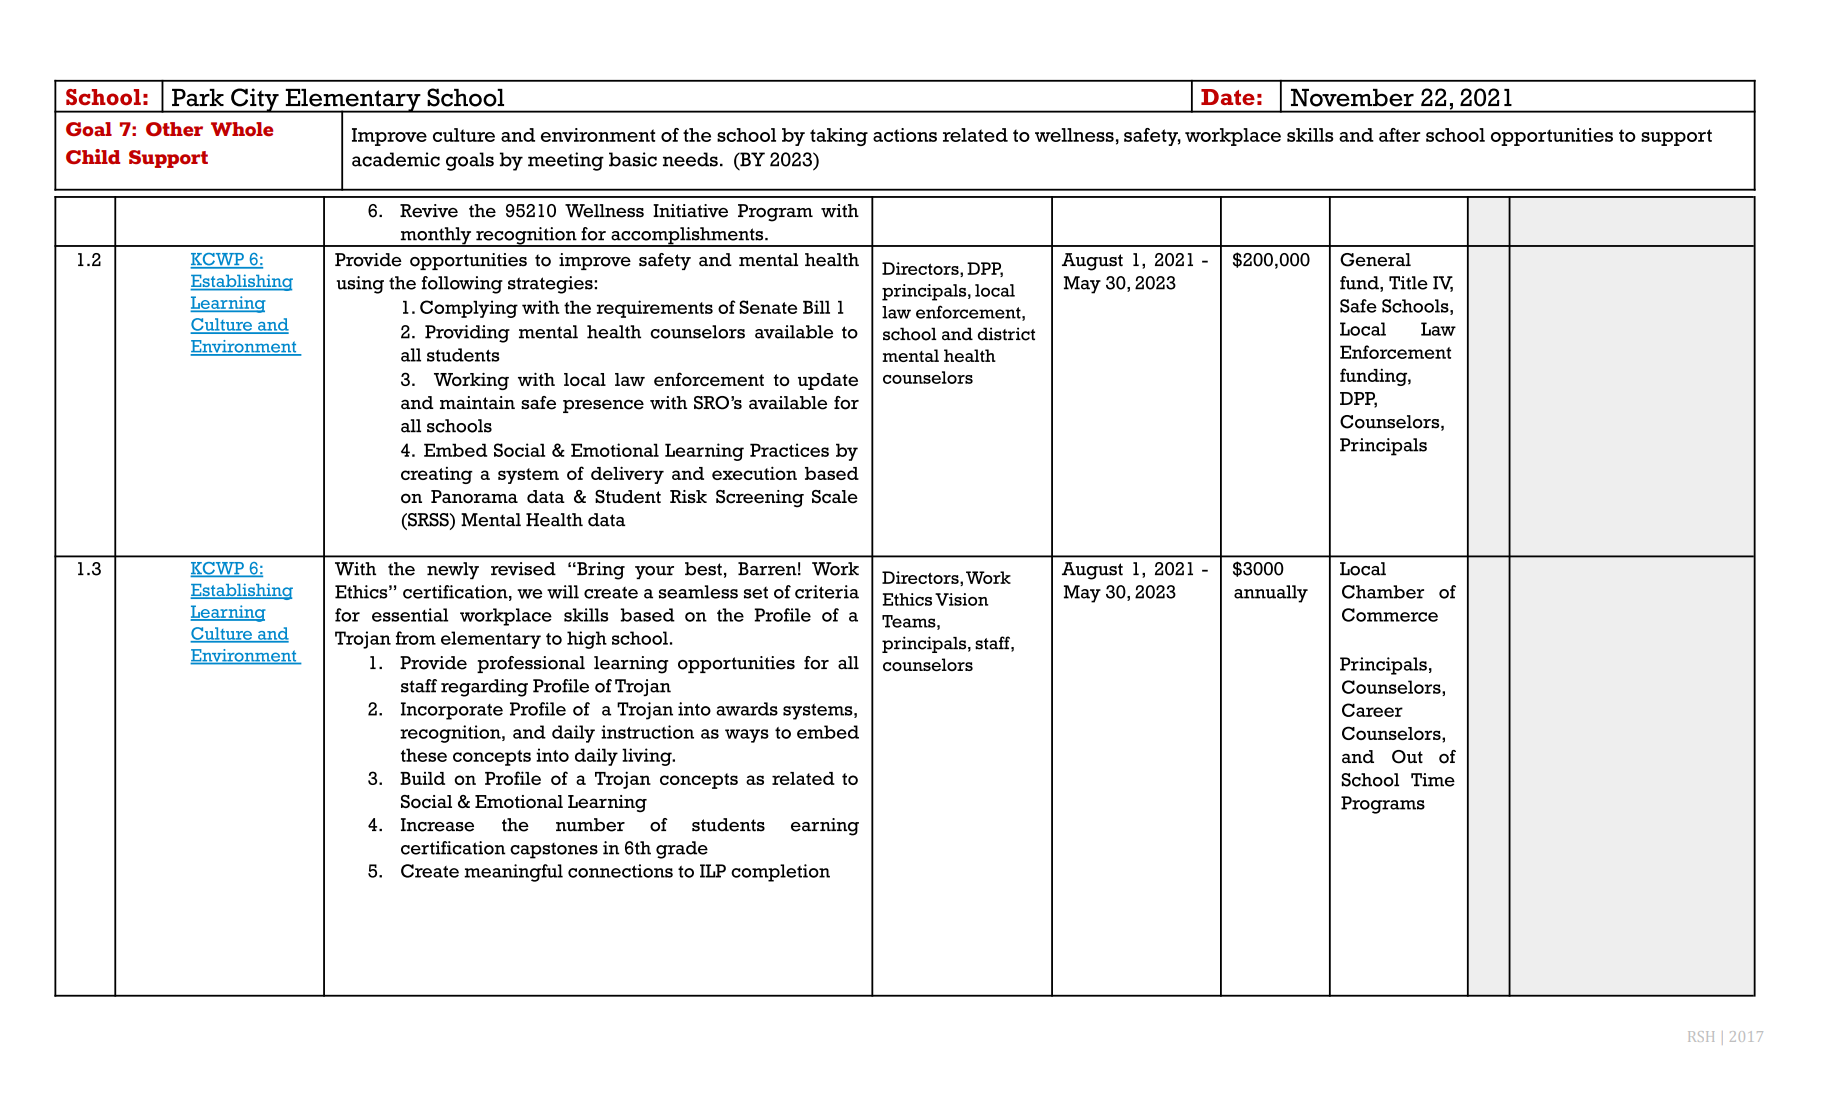  I want to click on newly, so click(453, 571).
